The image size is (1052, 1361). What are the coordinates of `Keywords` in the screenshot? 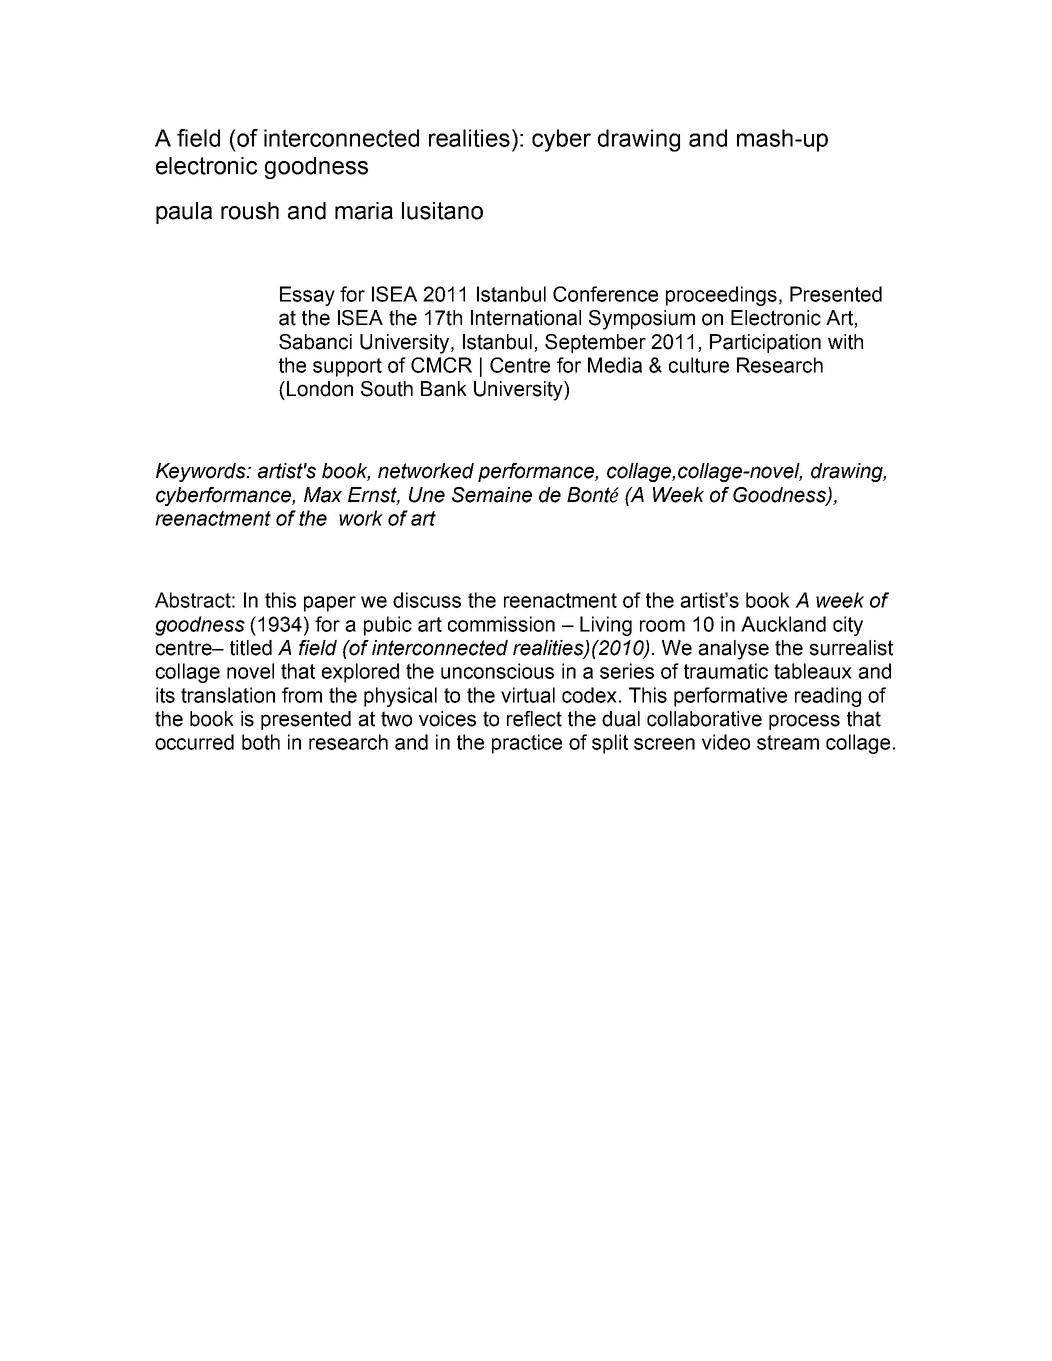 It's located at (202, 472).
